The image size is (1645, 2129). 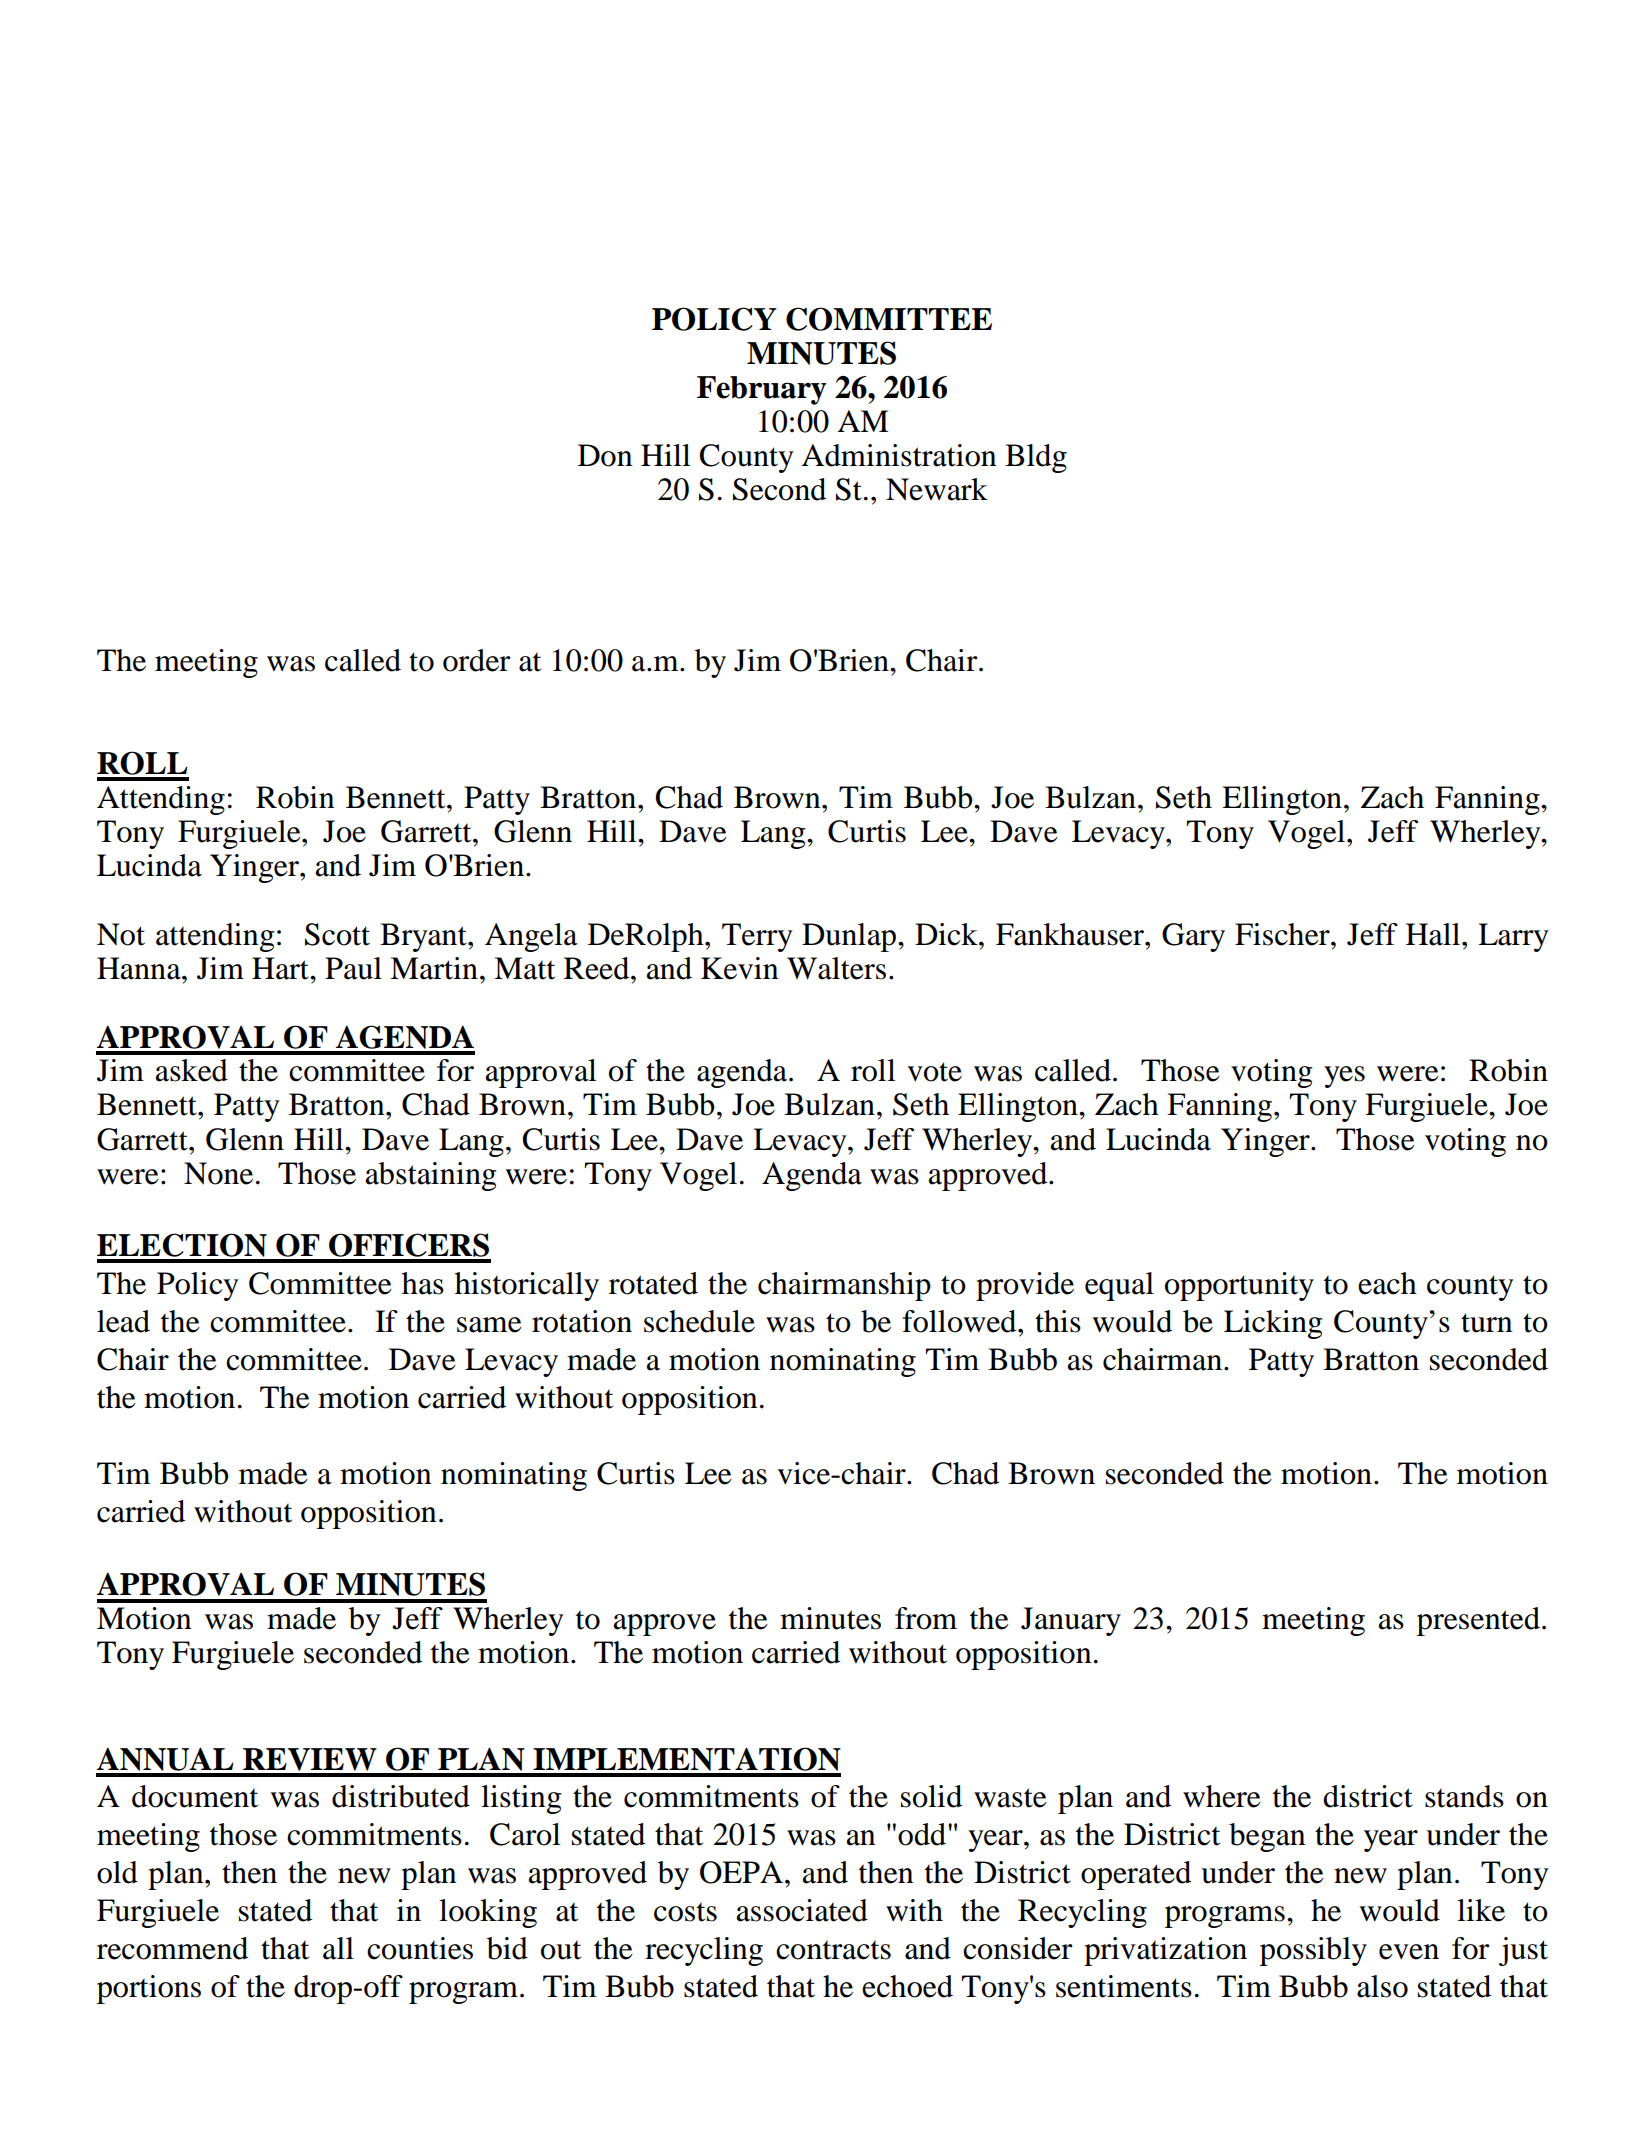 I want to click on presented, so click(x=1478, y=1621).
